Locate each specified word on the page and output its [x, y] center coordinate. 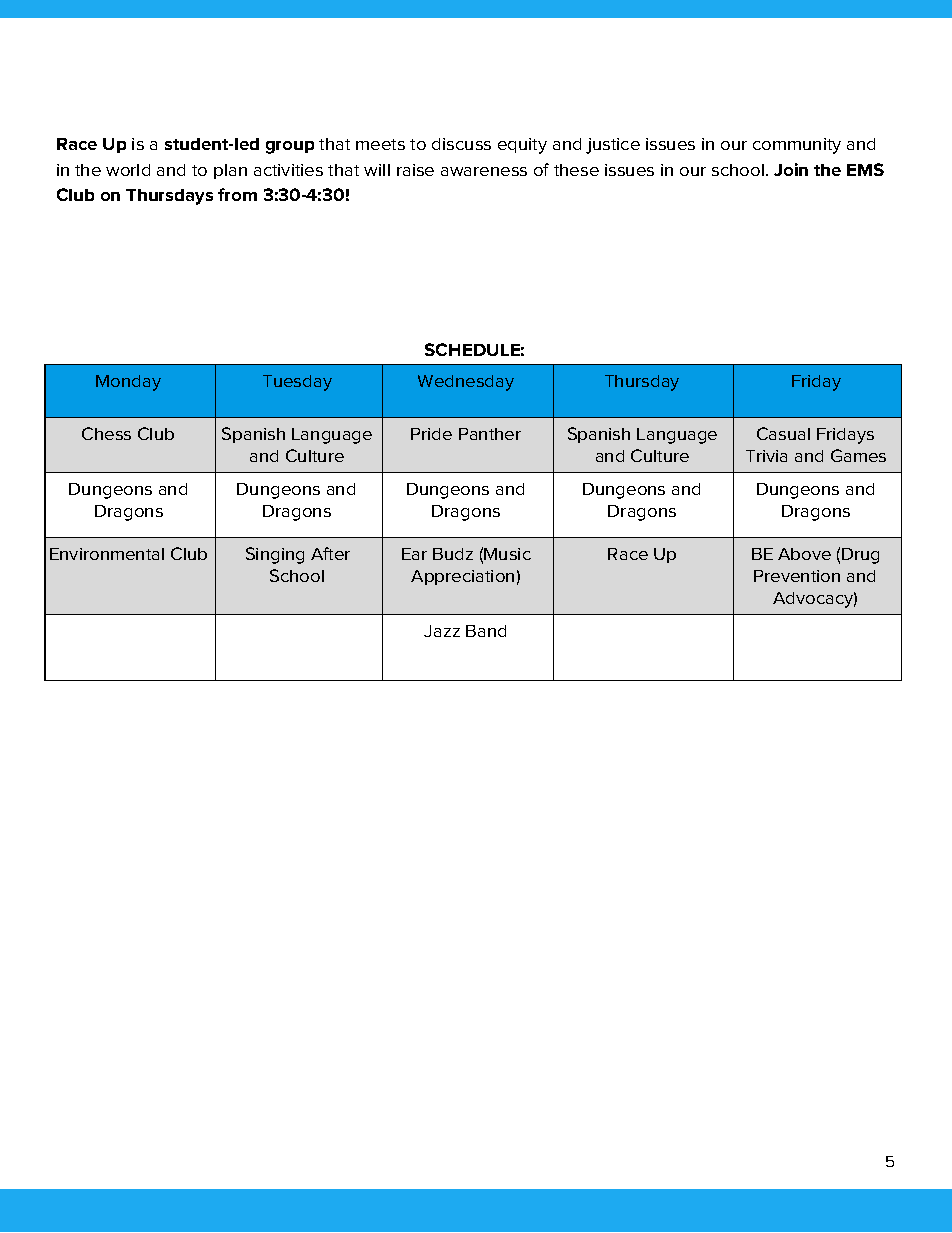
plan [230, 171]
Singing [275, 555]
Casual [783, 433]
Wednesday [466, 383]
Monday [128, 383]
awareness [484, 171]
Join [791, 169]
